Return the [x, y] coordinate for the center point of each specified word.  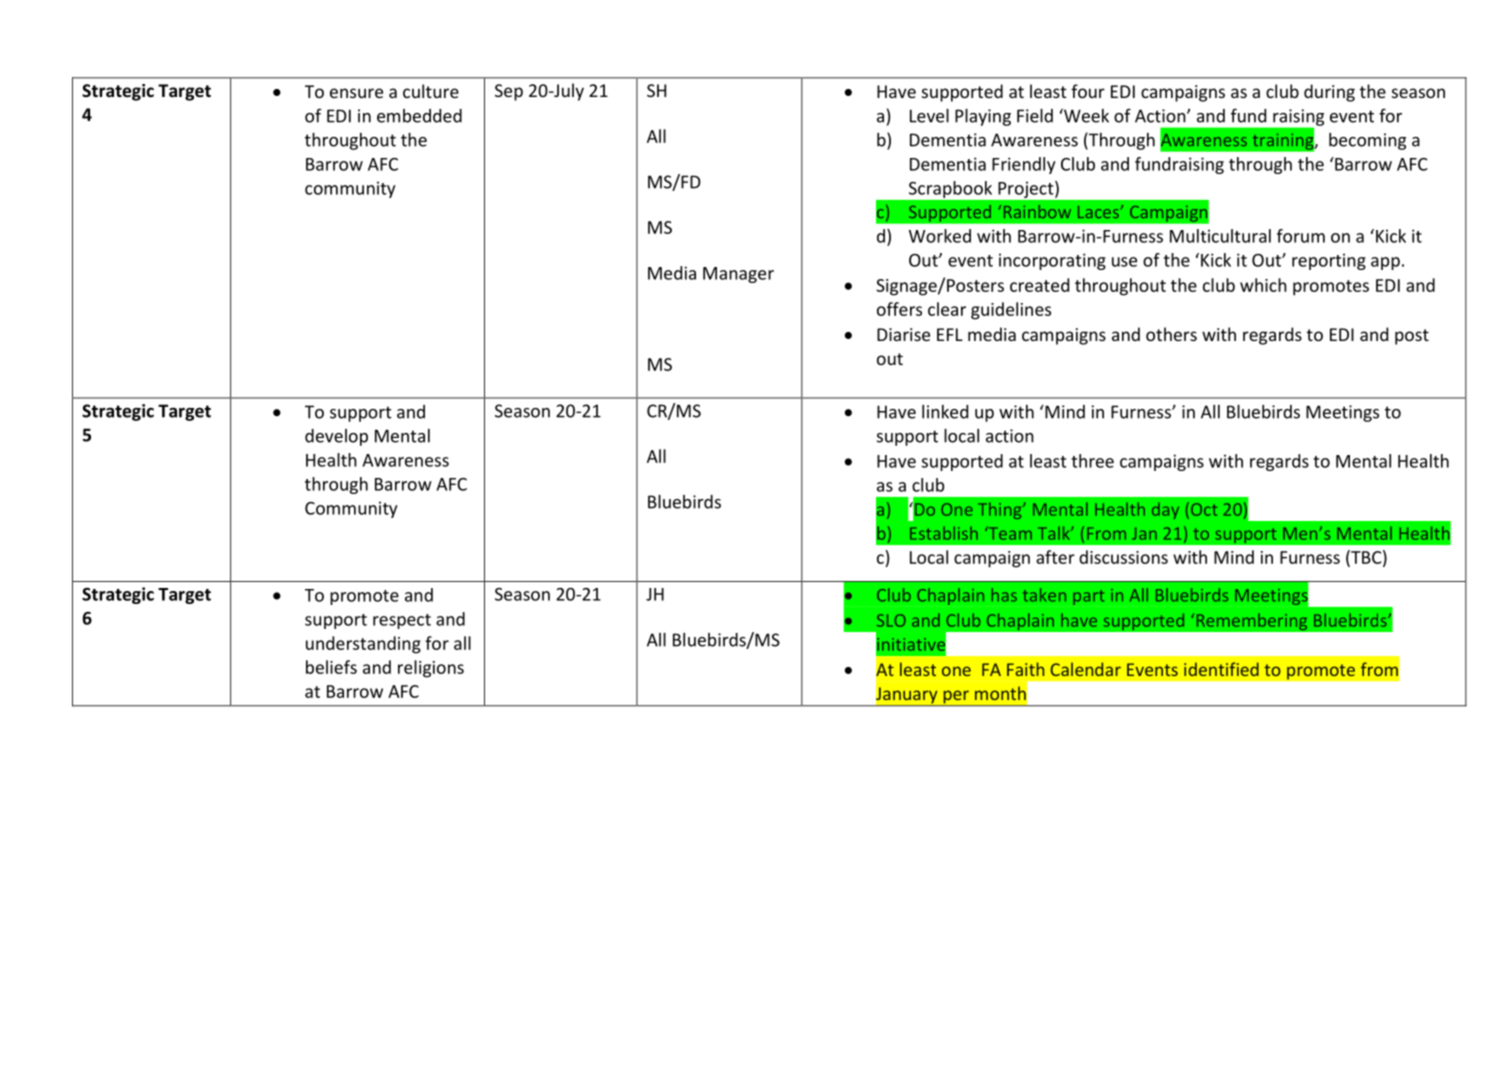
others [1171, 334]
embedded [419, 116]
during [1329, 93]
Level [929, 116]
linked [945, 412]
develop [336, 437]
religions [431, 669]
